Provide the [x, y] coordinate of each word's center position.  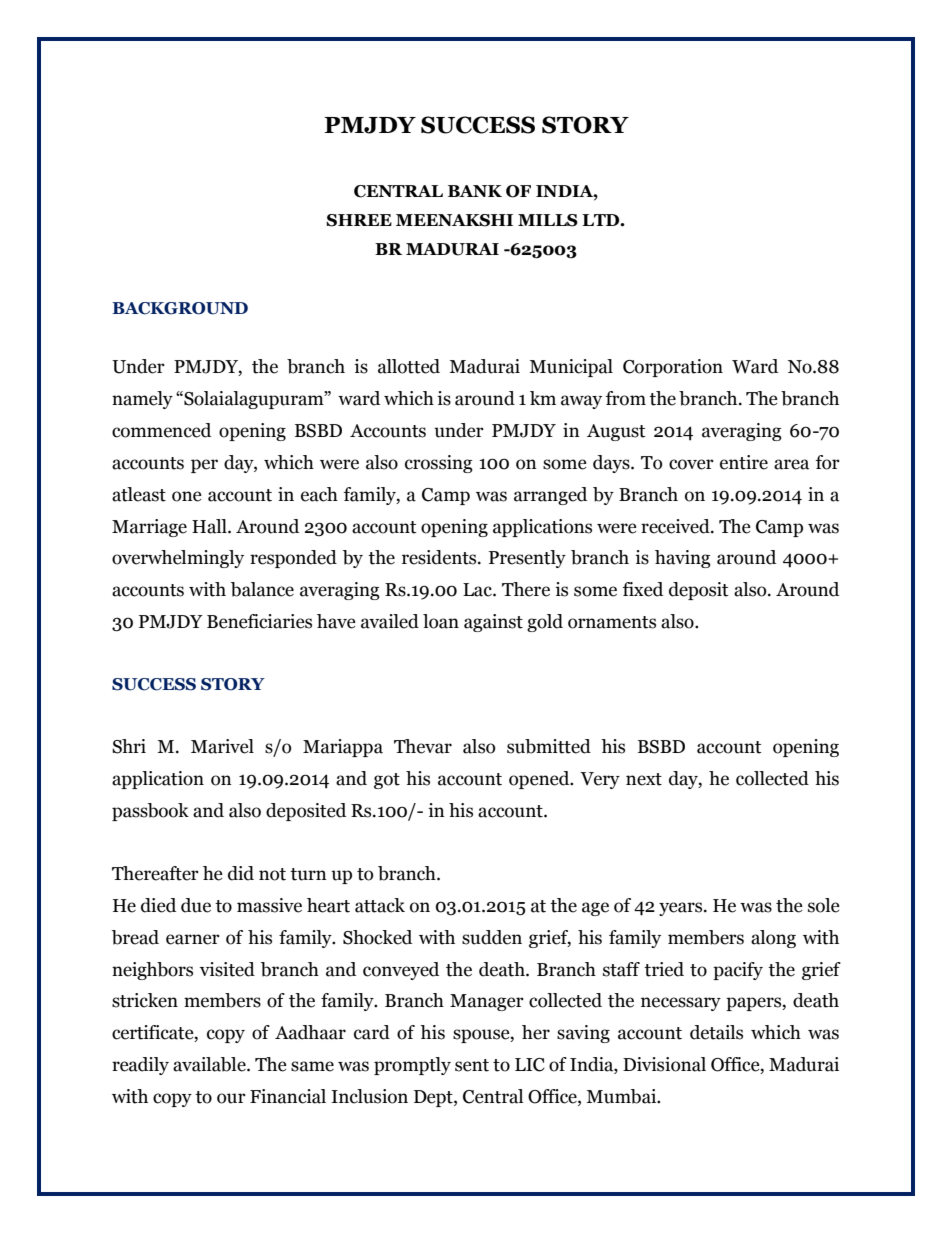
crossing [439, 464]
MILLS [548, 220]
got [387, 781]
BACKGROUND [180, 308]
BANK [475, 191]
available [210, 1064]
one [187, 496]
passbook [150, 812]
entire [744, 462]
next [644, 779]
